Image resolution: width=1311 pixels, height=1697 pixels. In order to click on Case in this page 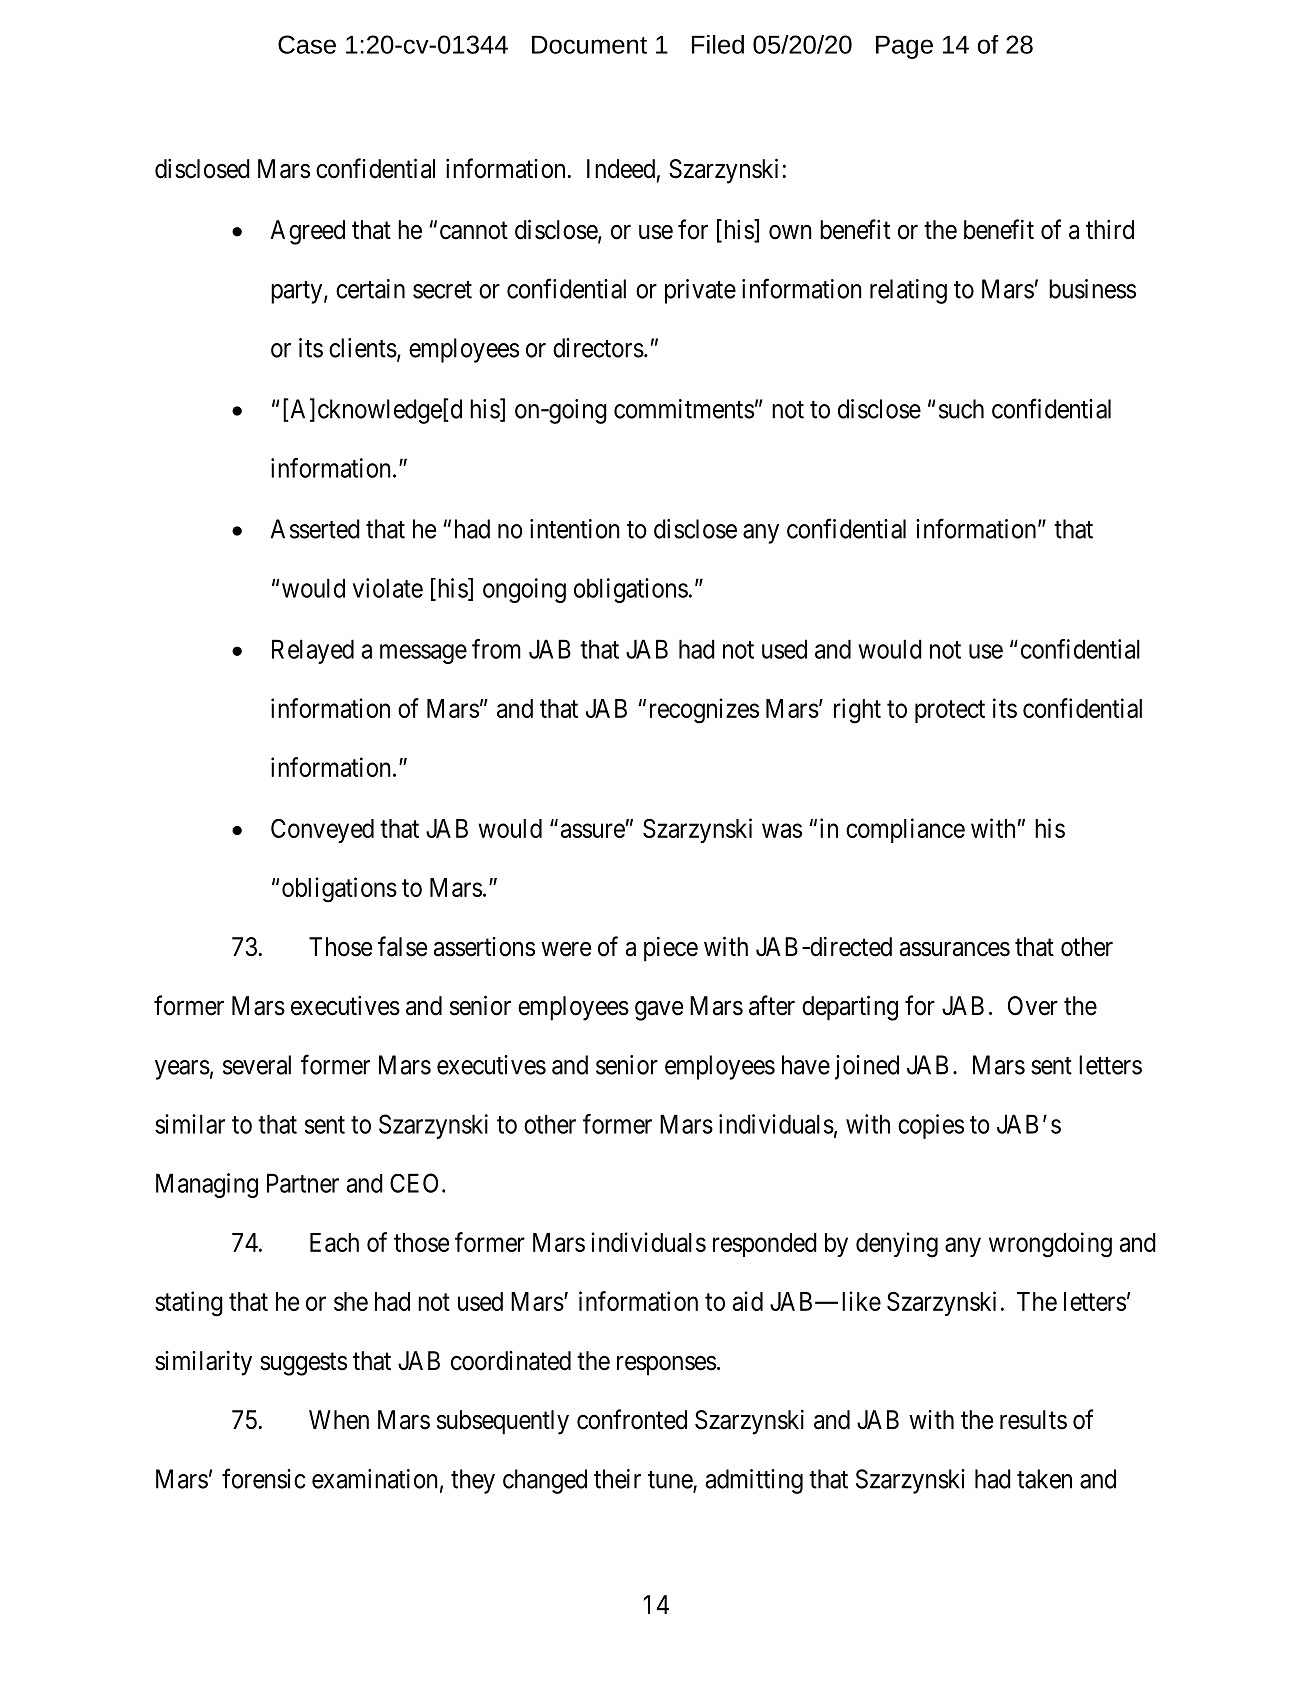, I will do `click(307, 44)`.
